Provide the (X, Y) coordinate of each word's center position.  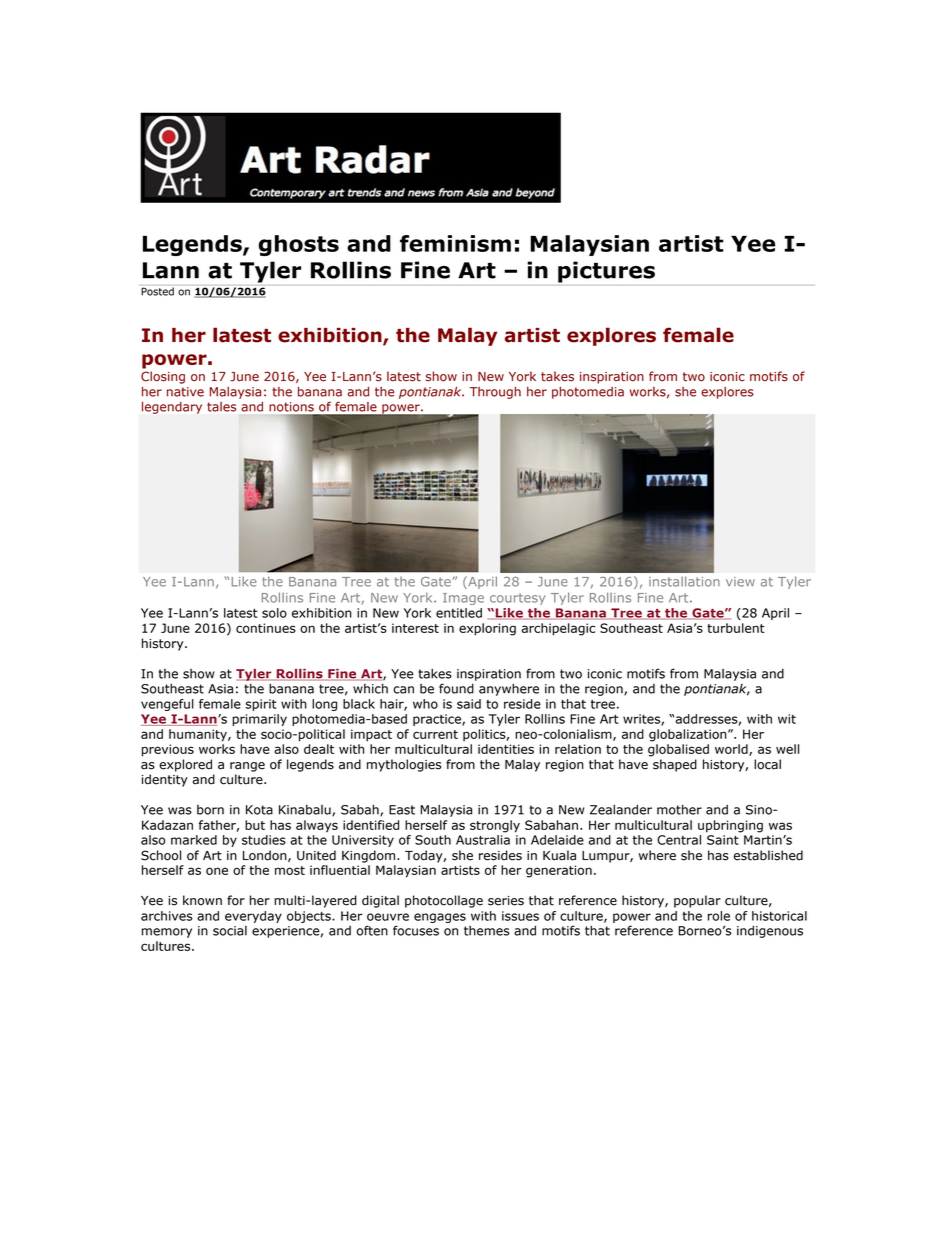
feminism (455, 243)
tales (221, 407)
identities (506, 749)
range (247, 767)
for (236, 900)
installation (684, 581)
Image (463, 599)
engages (440, 918)
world (732, 750)
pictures (606, 272)
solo (274, 613)
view (740, 582)
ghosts (299, 245)
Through (495, 393)
